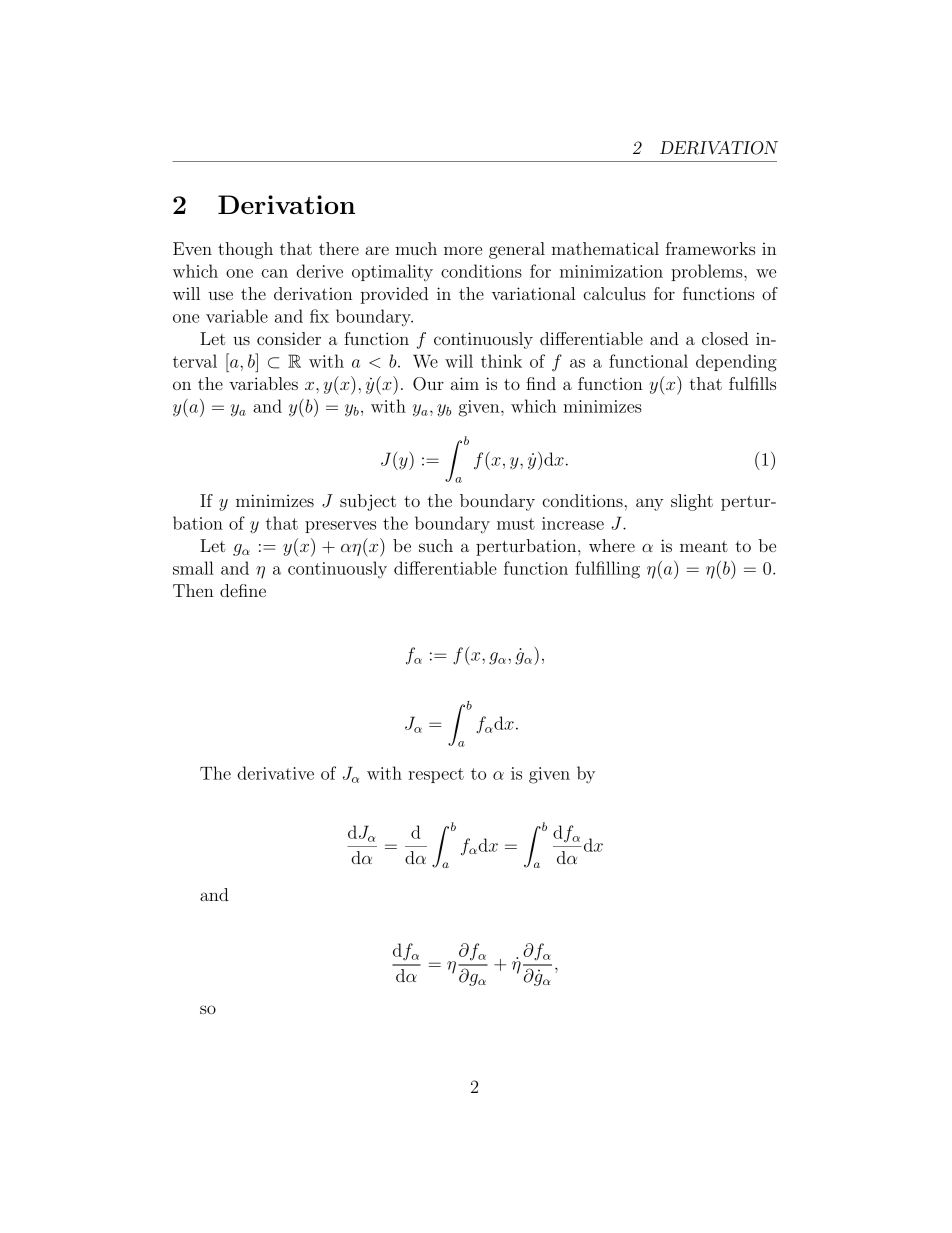  Describe the element at coordinates (607, 570) in the screenshot. I see `fulfilling` at that location.
